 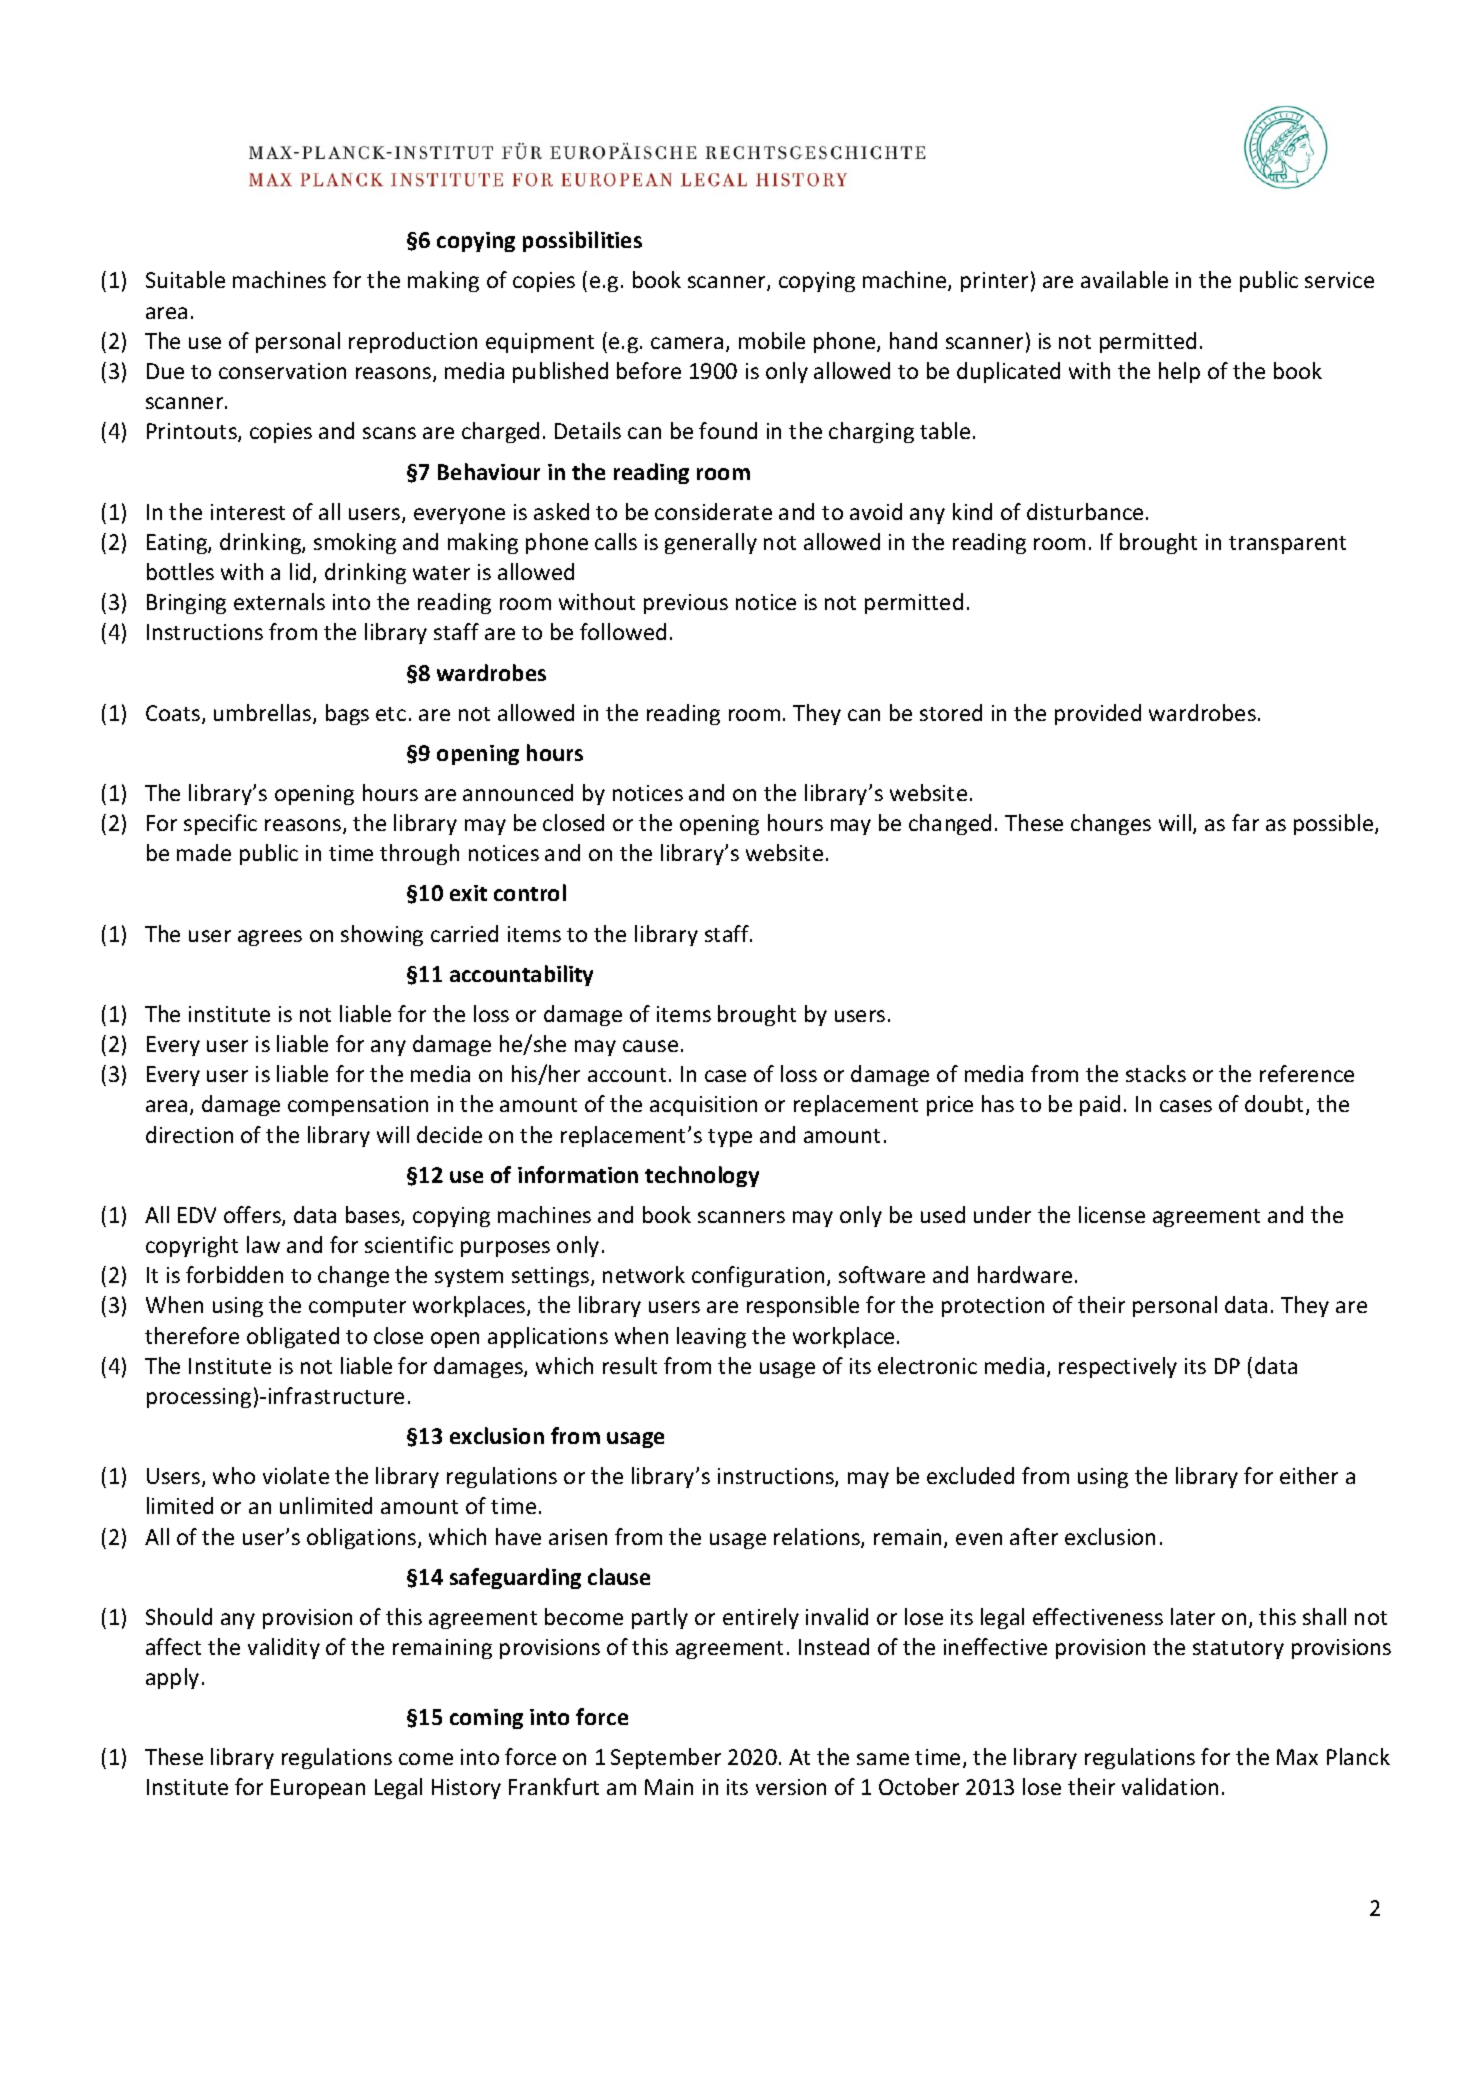 What do you see at coordinates (1156, 1073) in the page?
I see `stacks` at bounding box center [1156, 1073].
